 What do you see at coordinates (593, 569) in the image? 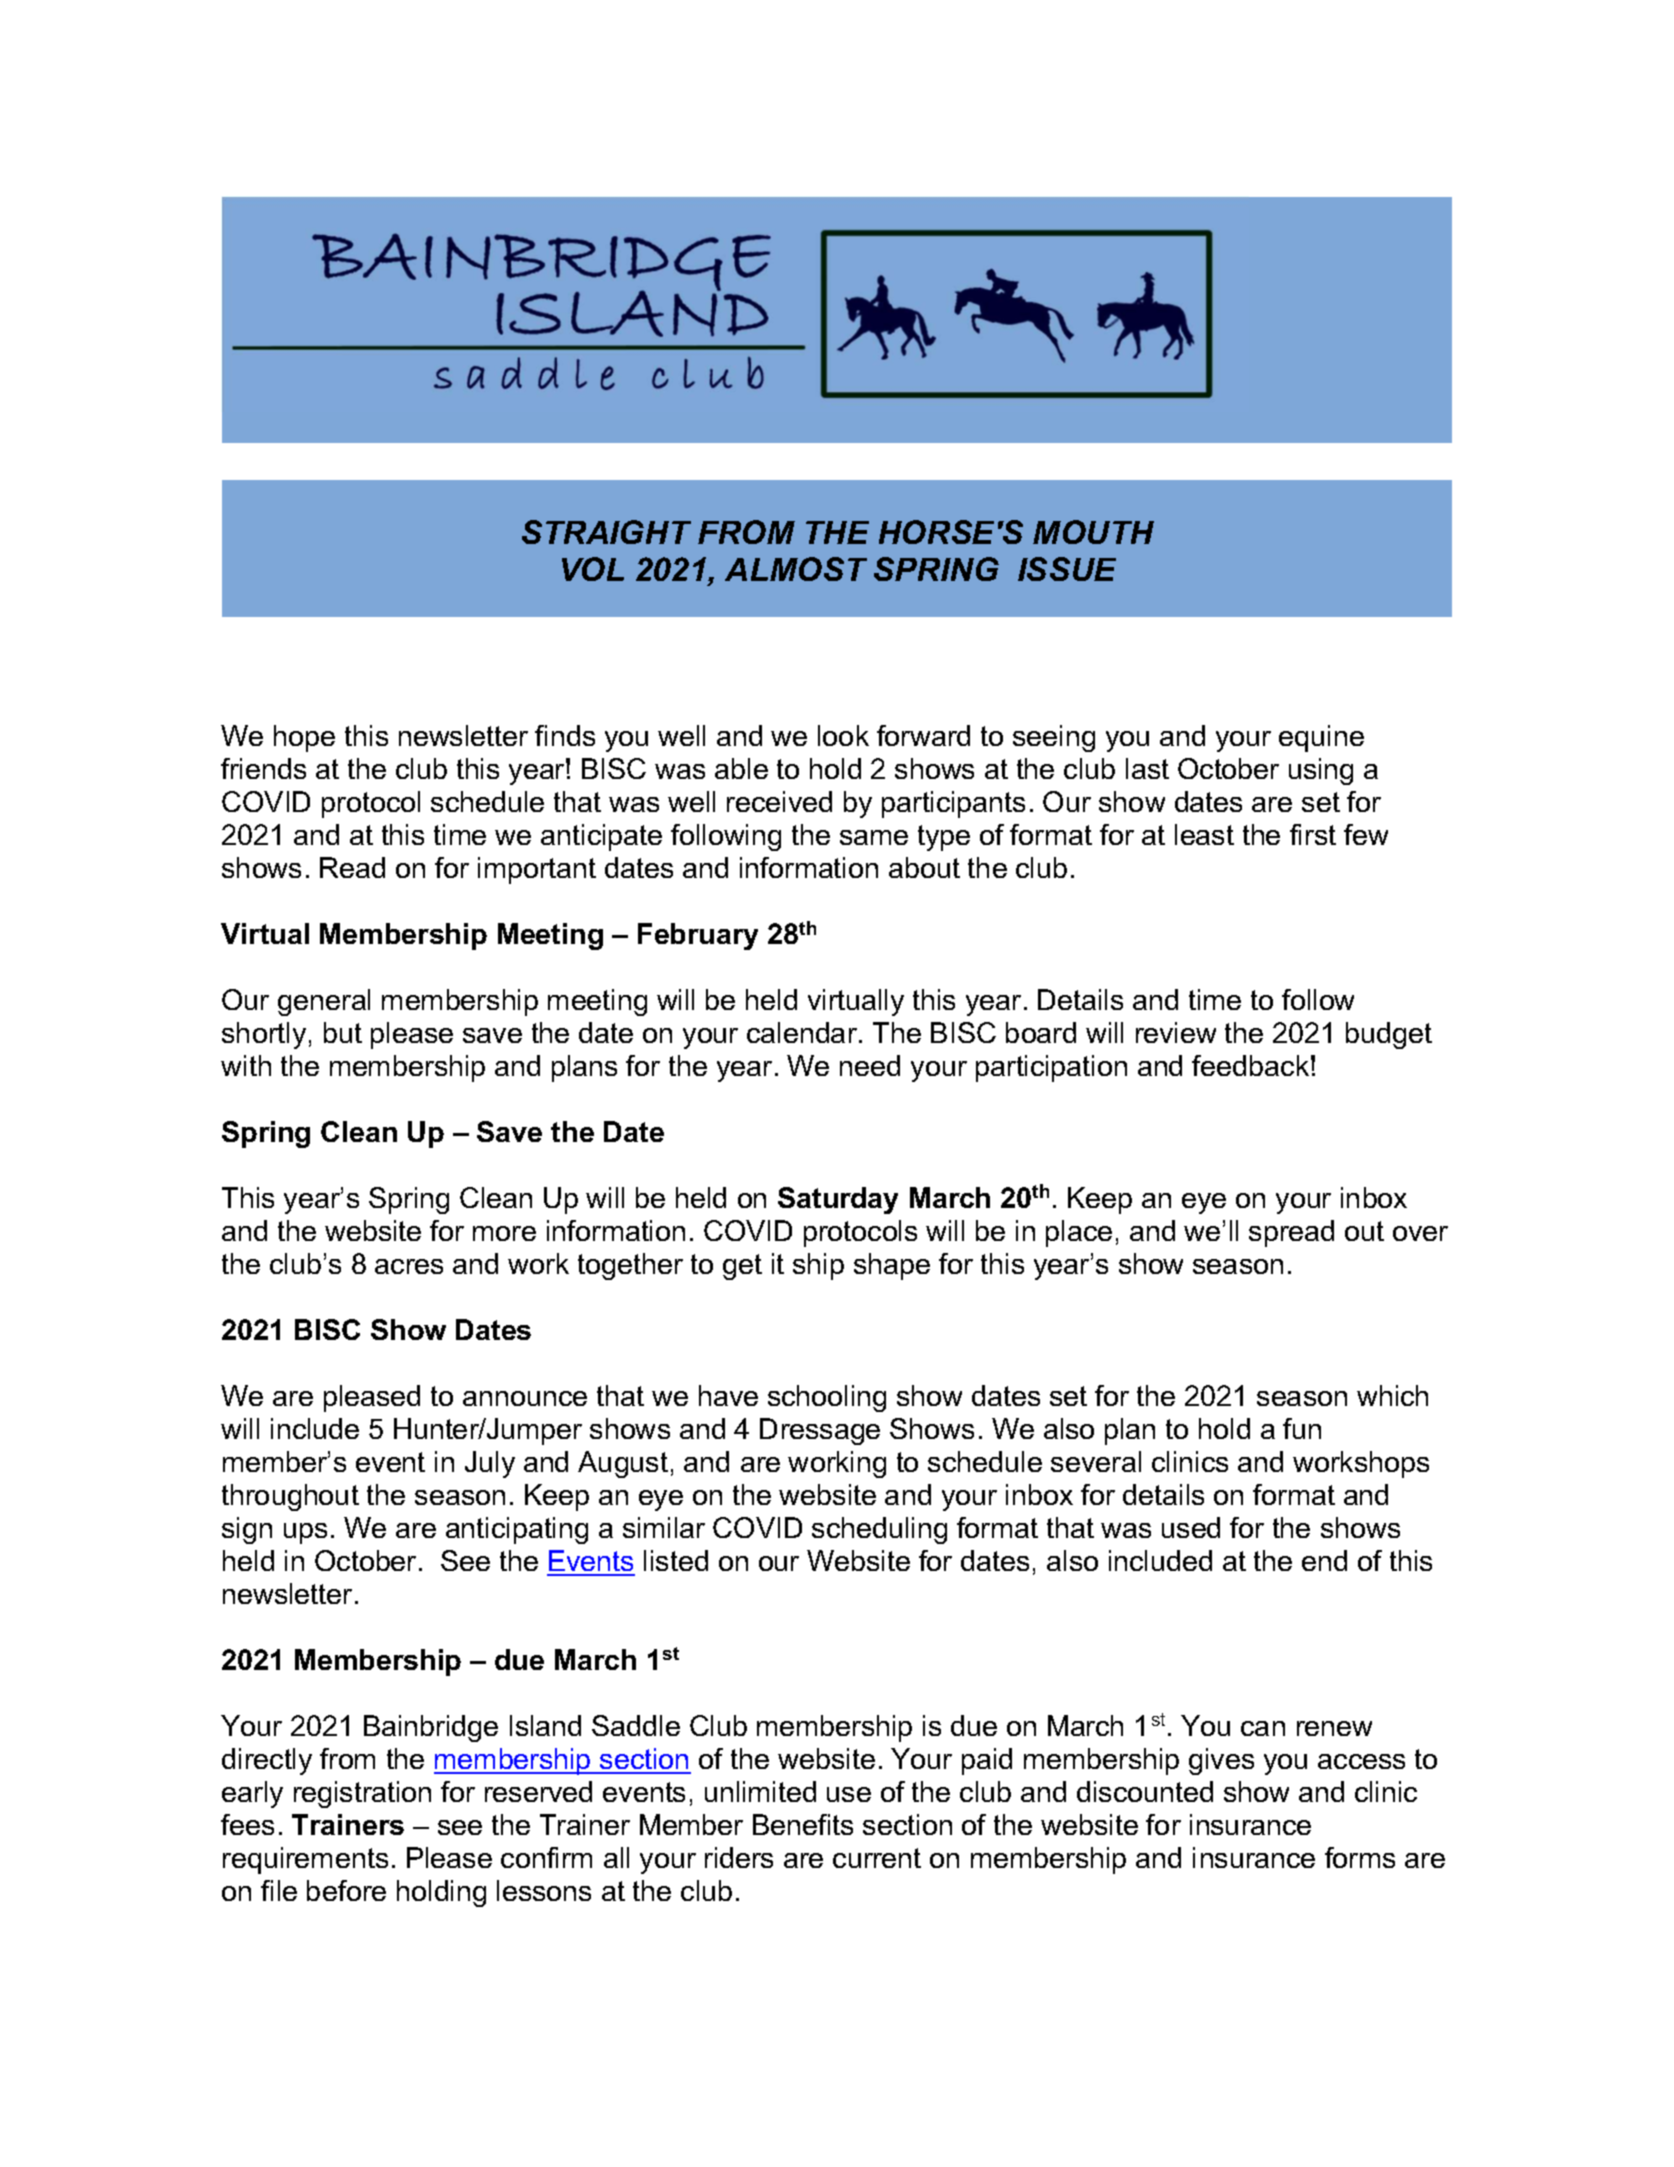
I see `VOL` at bounding box center [593, 569].
